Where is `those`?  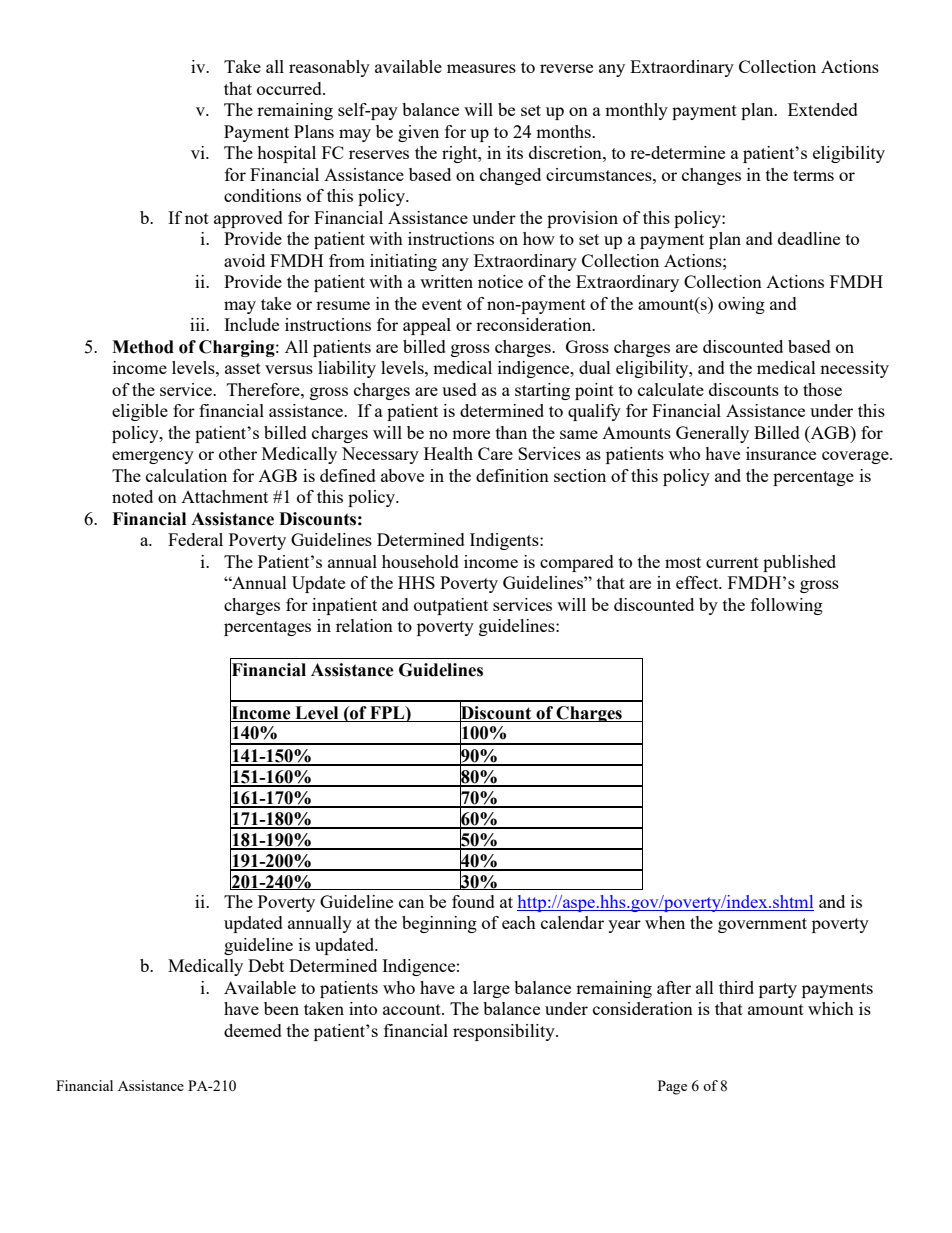
those is located at coordinates (822, 389).
